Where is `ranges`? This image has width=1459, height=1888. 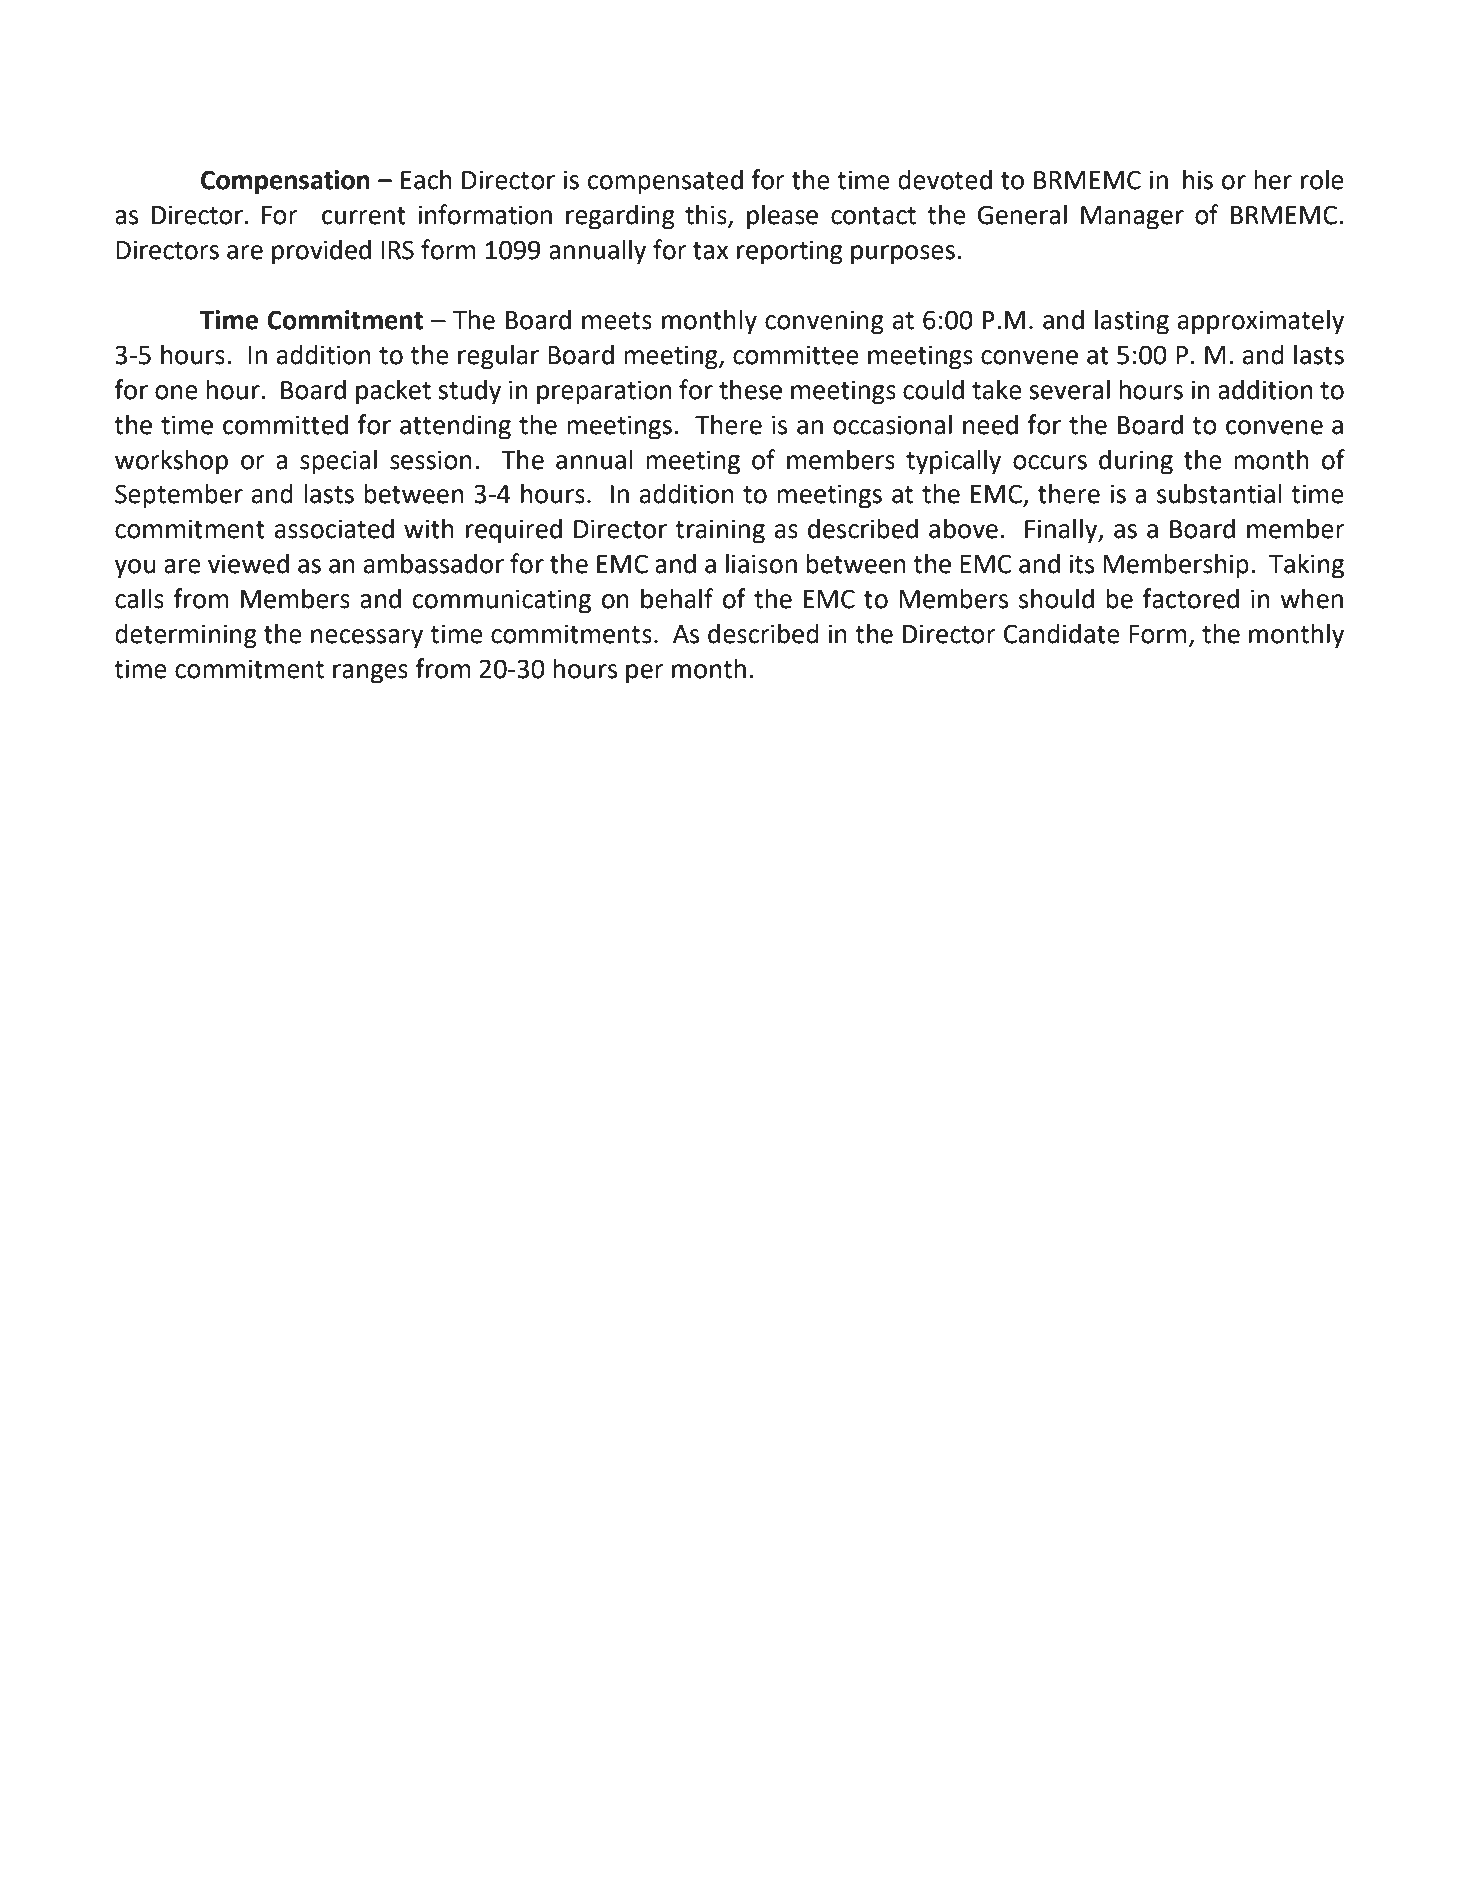 ranges is located at coordinates (370, 674).
